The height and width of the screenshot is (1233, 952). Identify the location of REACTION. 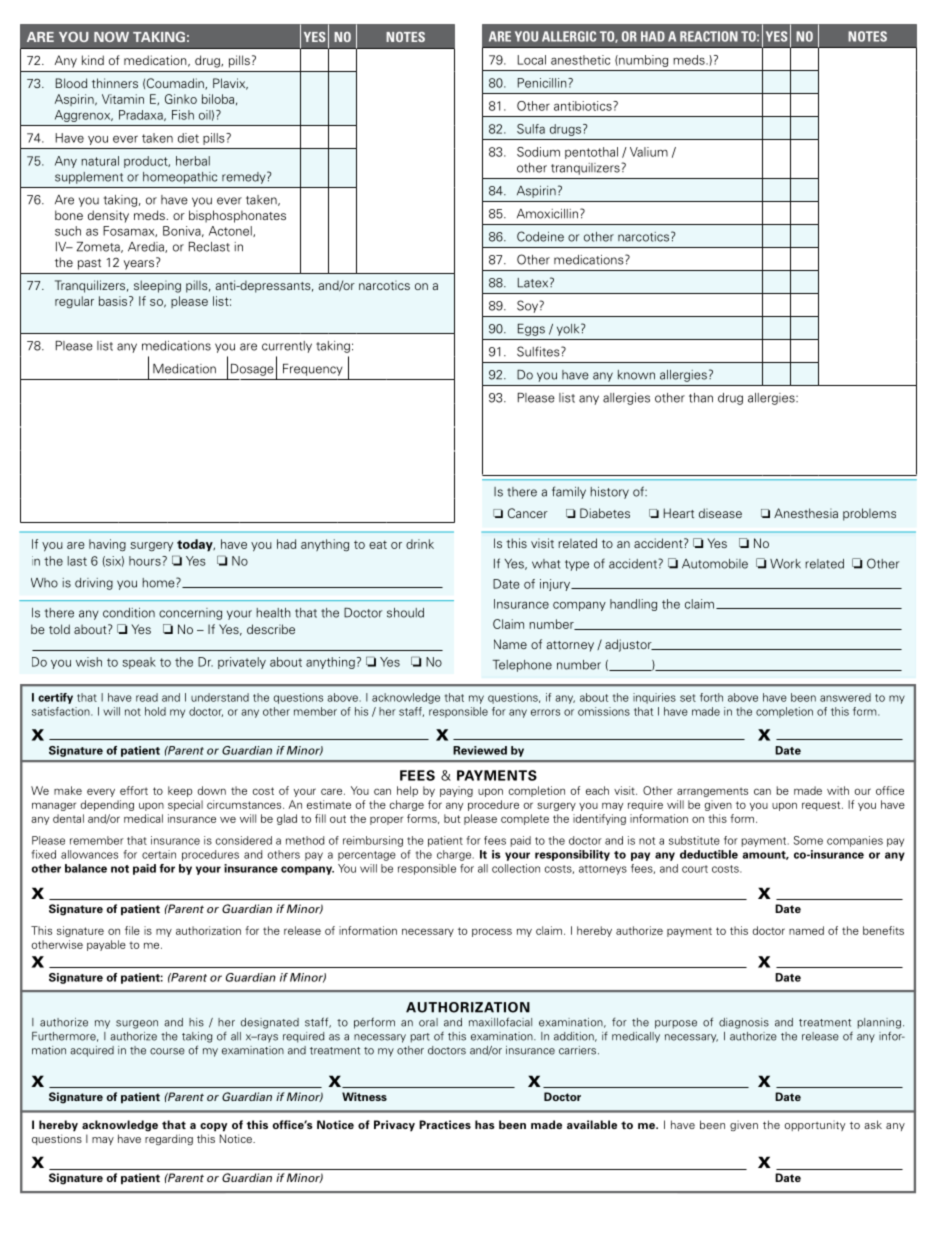
(709, 36).
